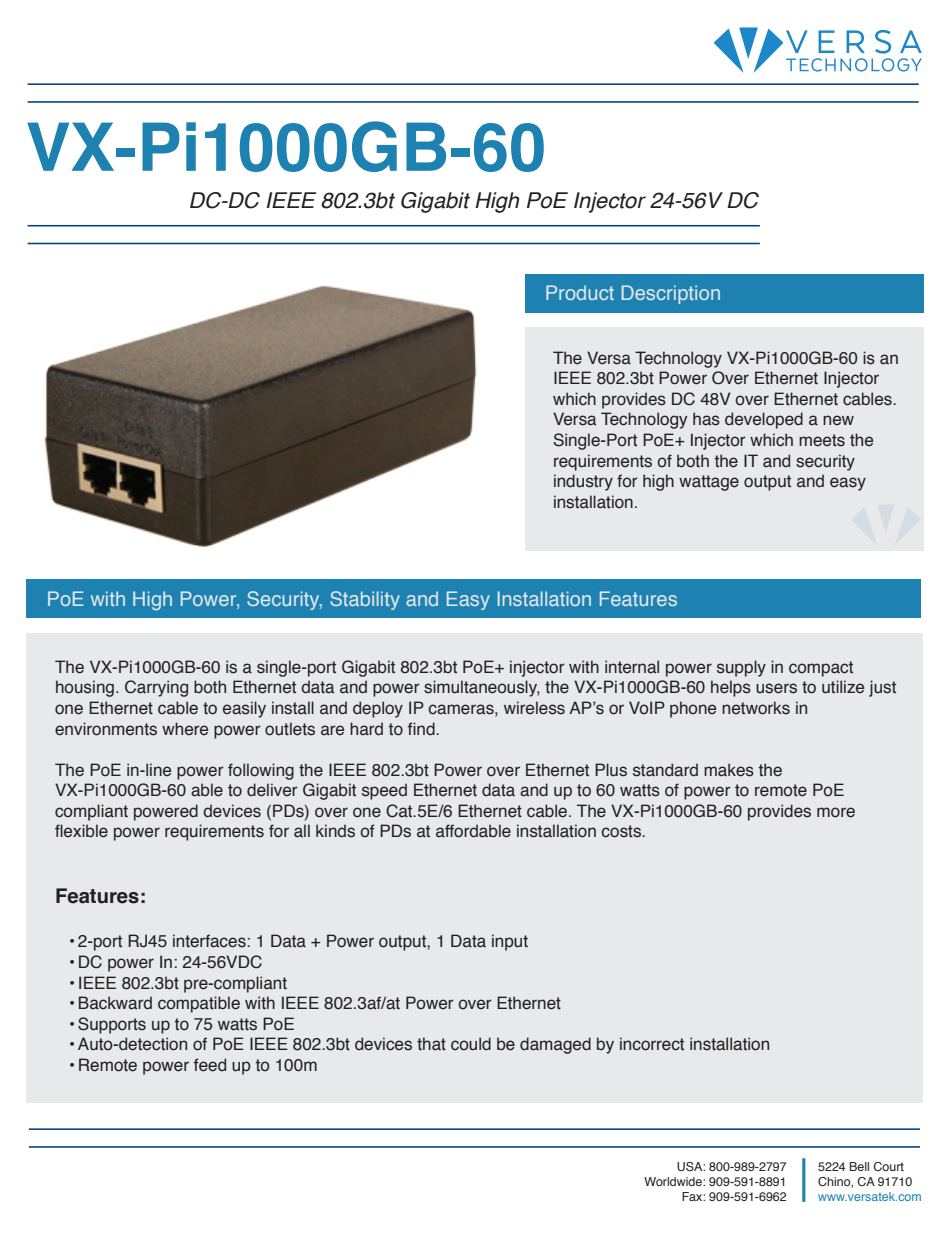 The image size is (952, 1233). I want to click on more, so click(836, 812).
